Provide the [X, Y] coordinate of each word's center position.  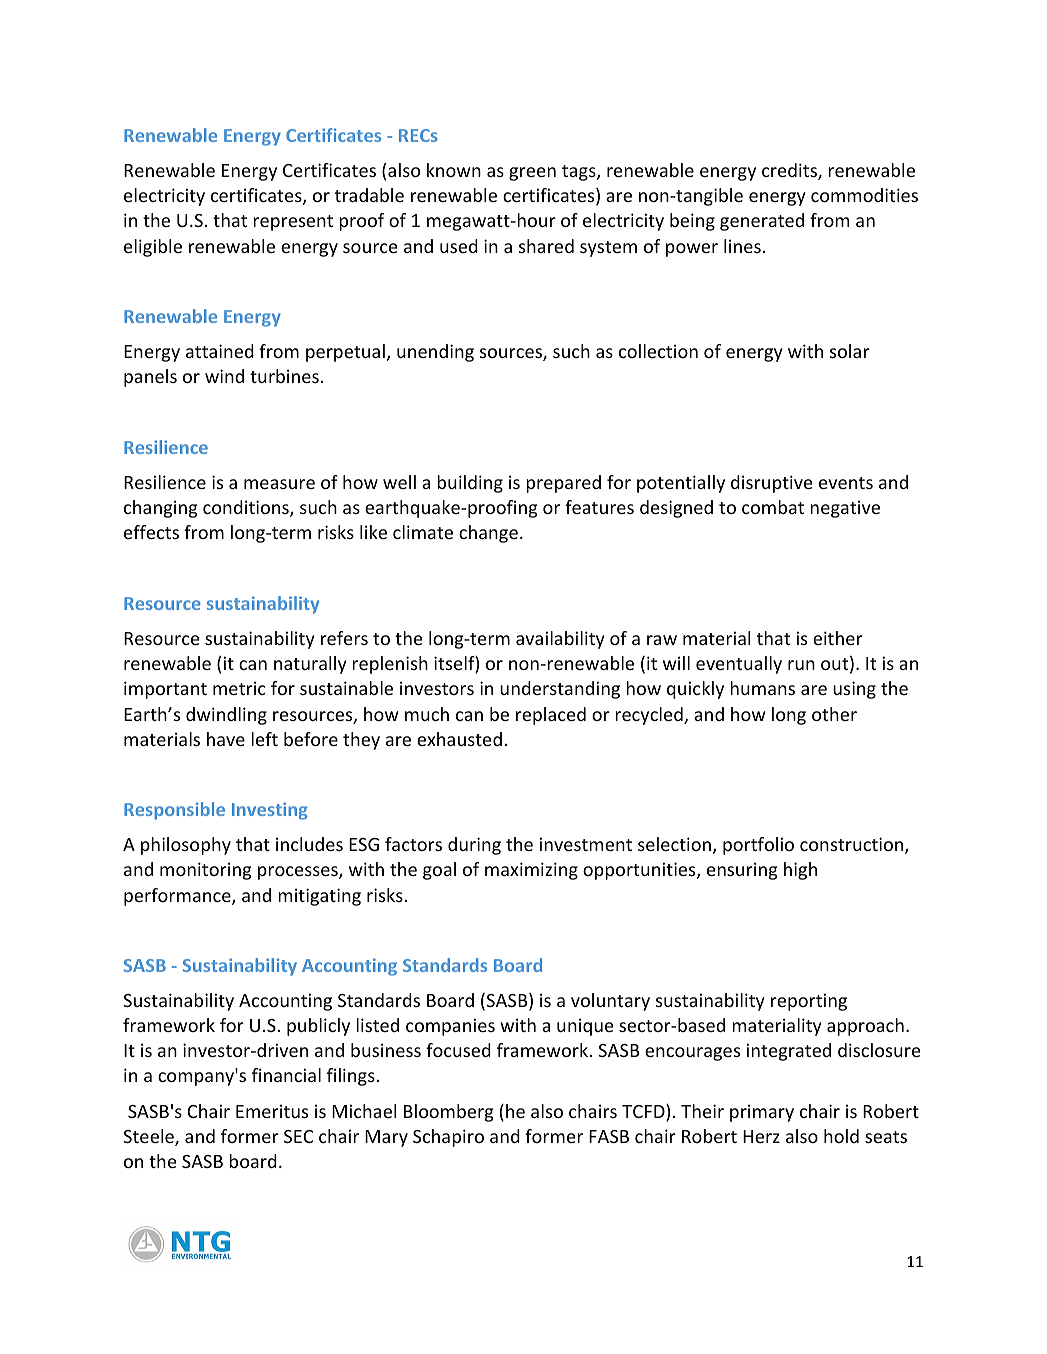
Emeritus [272, 1111]
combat [773, 507]
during [474, 846]
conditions [247, 508]
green [532, 174]
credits [790, 171]
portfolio [758, 846]
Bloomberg [449, 1113]
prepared [563, 484]
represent [293, 223]
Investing [270, 811]
